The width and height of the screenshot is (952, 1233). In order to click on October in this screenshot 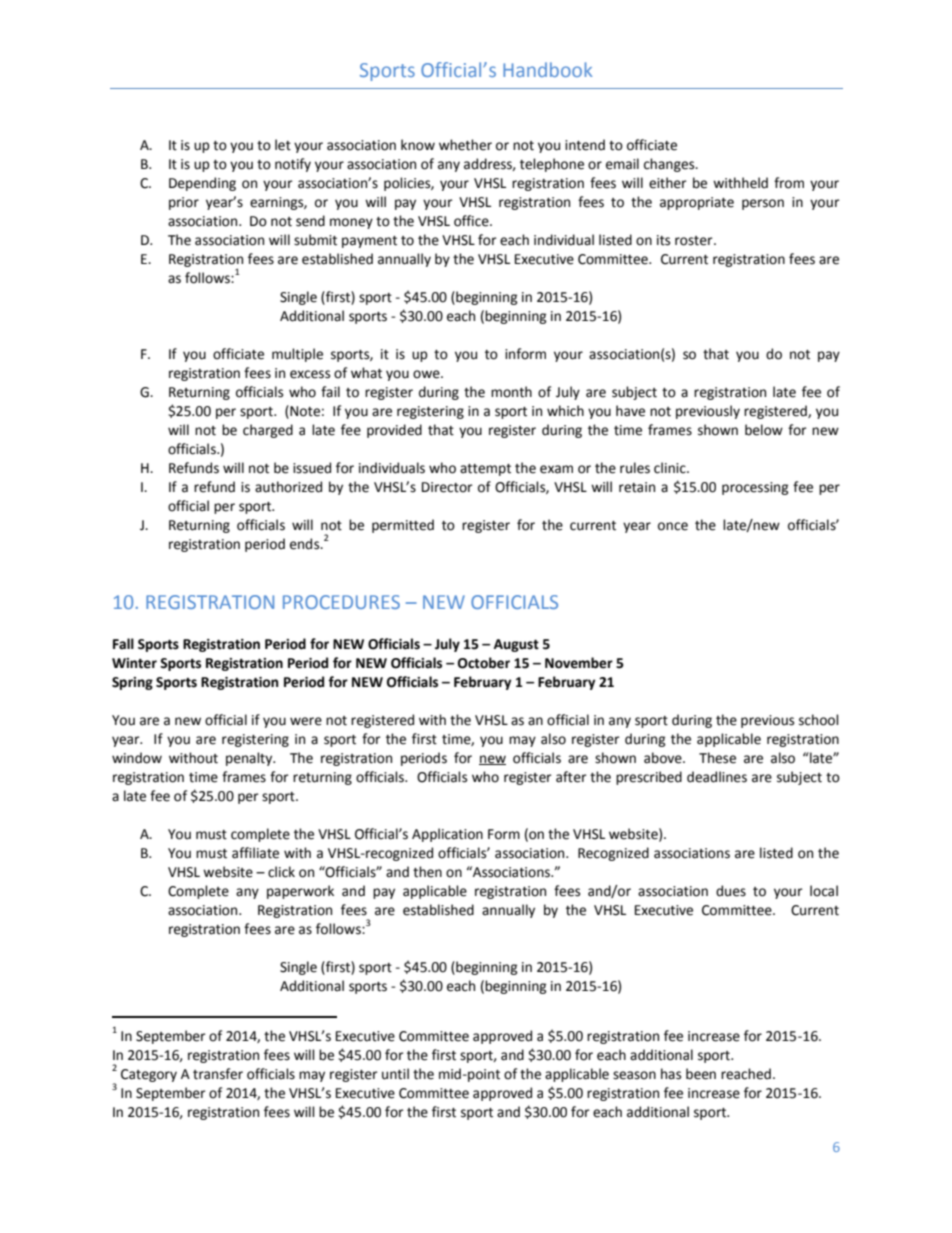, I will do `click(484, 663)`.
